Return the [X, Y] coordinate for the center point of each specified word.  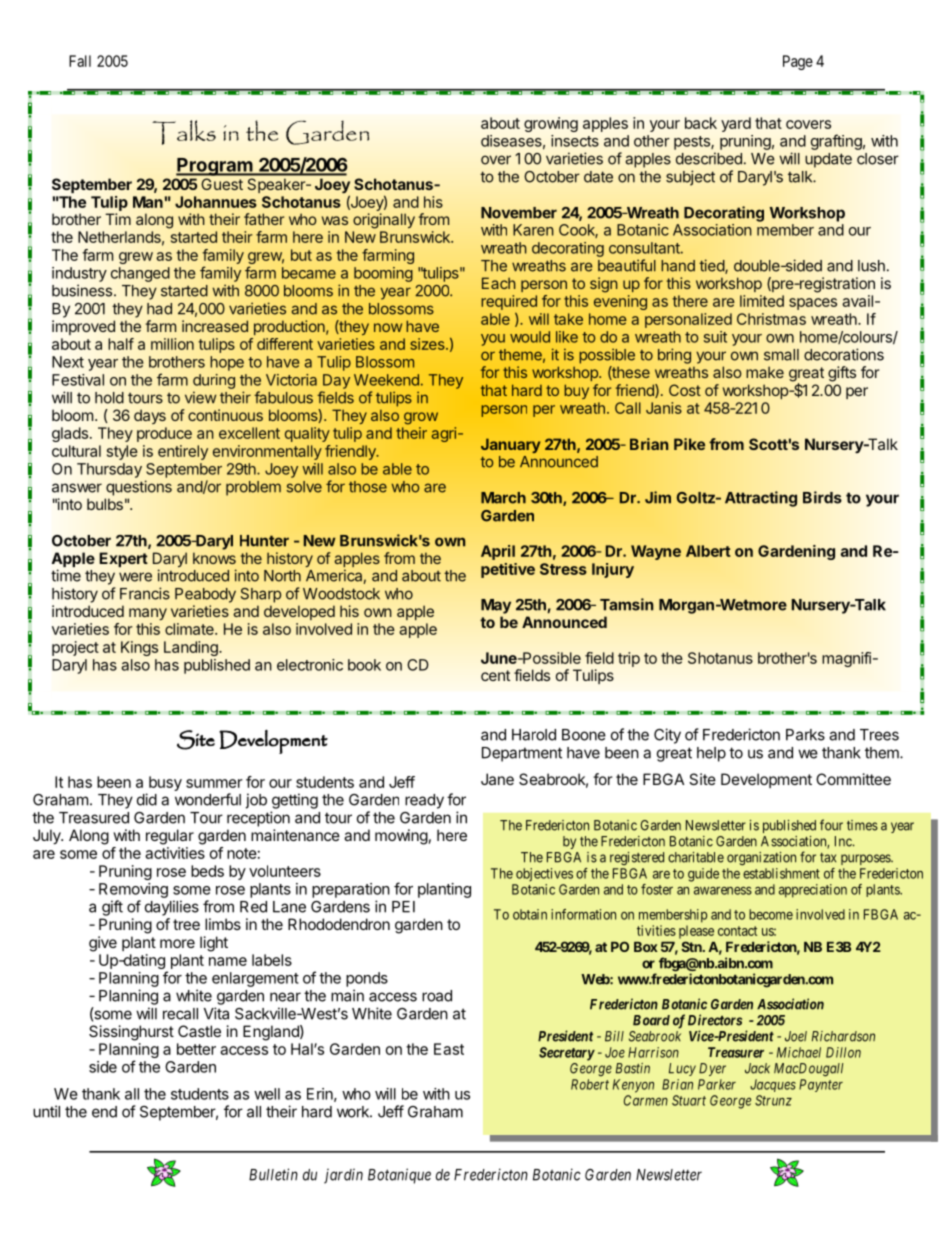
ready [424, 801]
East [449, 1049]
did [147, 799]
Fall [80, 61]
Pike [689, 444]
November [519, 213]
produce [164, 434]
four [831, 825]
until [46, 1111]
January [510, 445]
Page [798, 62]
